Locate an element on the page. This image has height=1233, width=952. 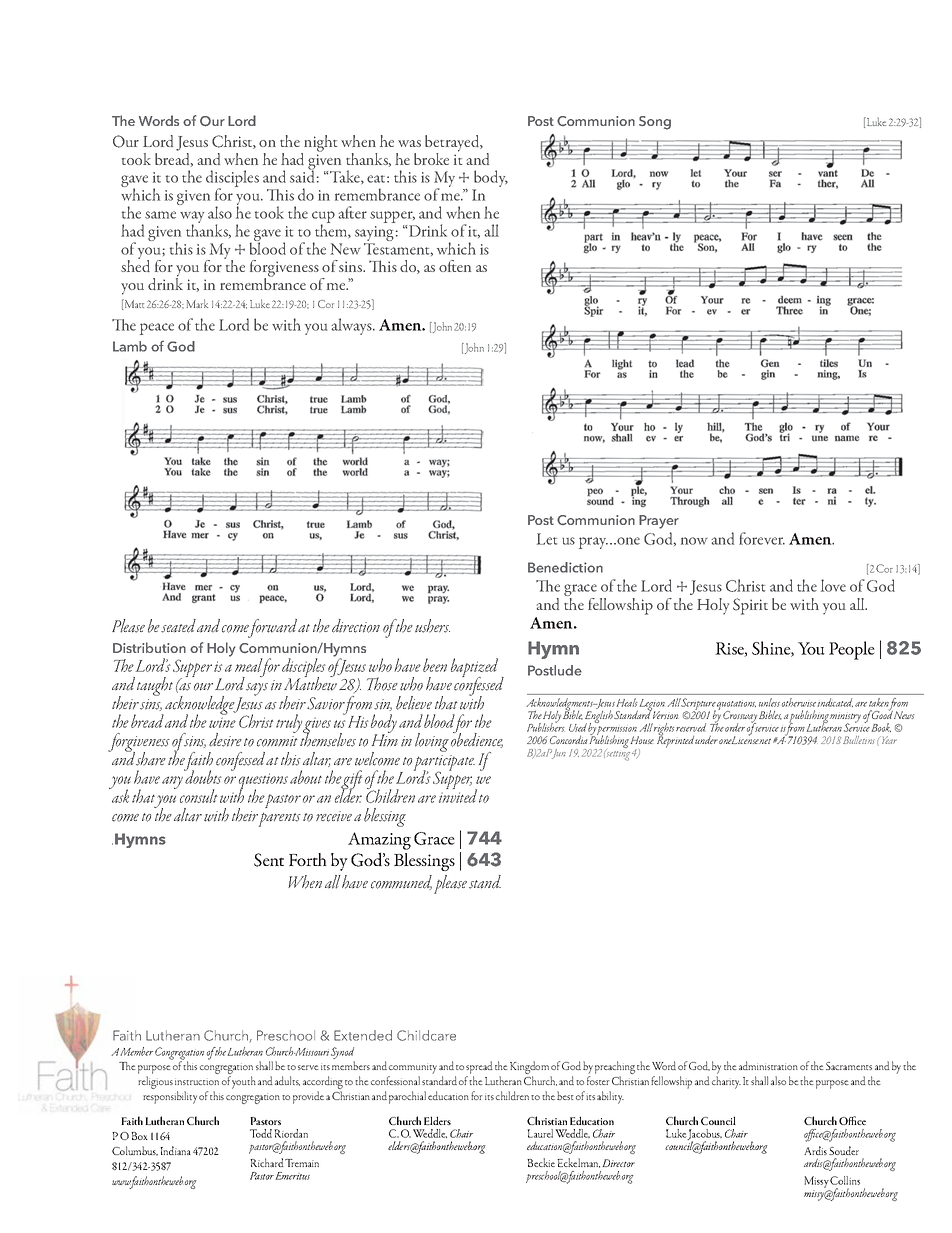
Indiana is located at coordinates (175, 1150).
